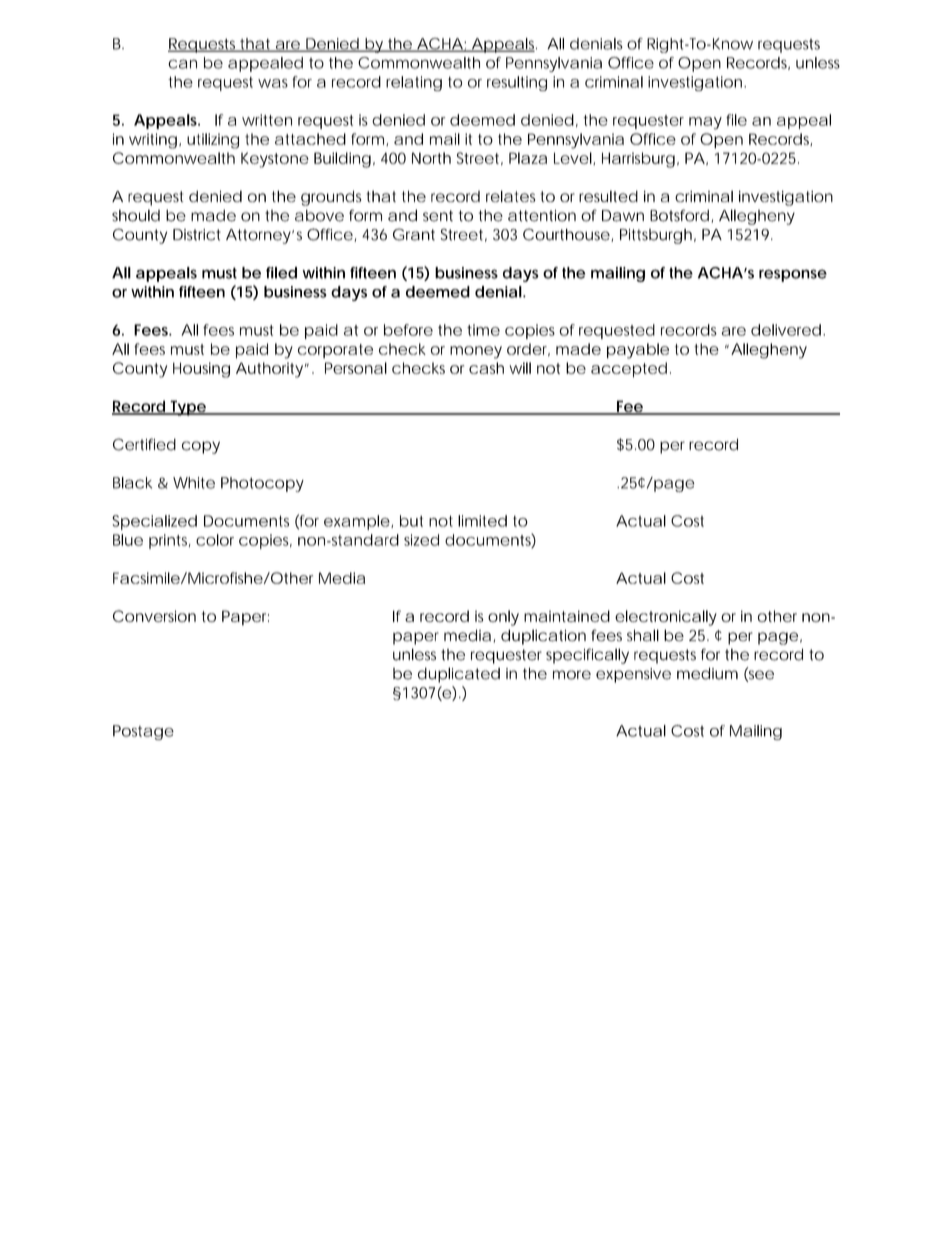  I want to click on Level, so click(573, 158).
